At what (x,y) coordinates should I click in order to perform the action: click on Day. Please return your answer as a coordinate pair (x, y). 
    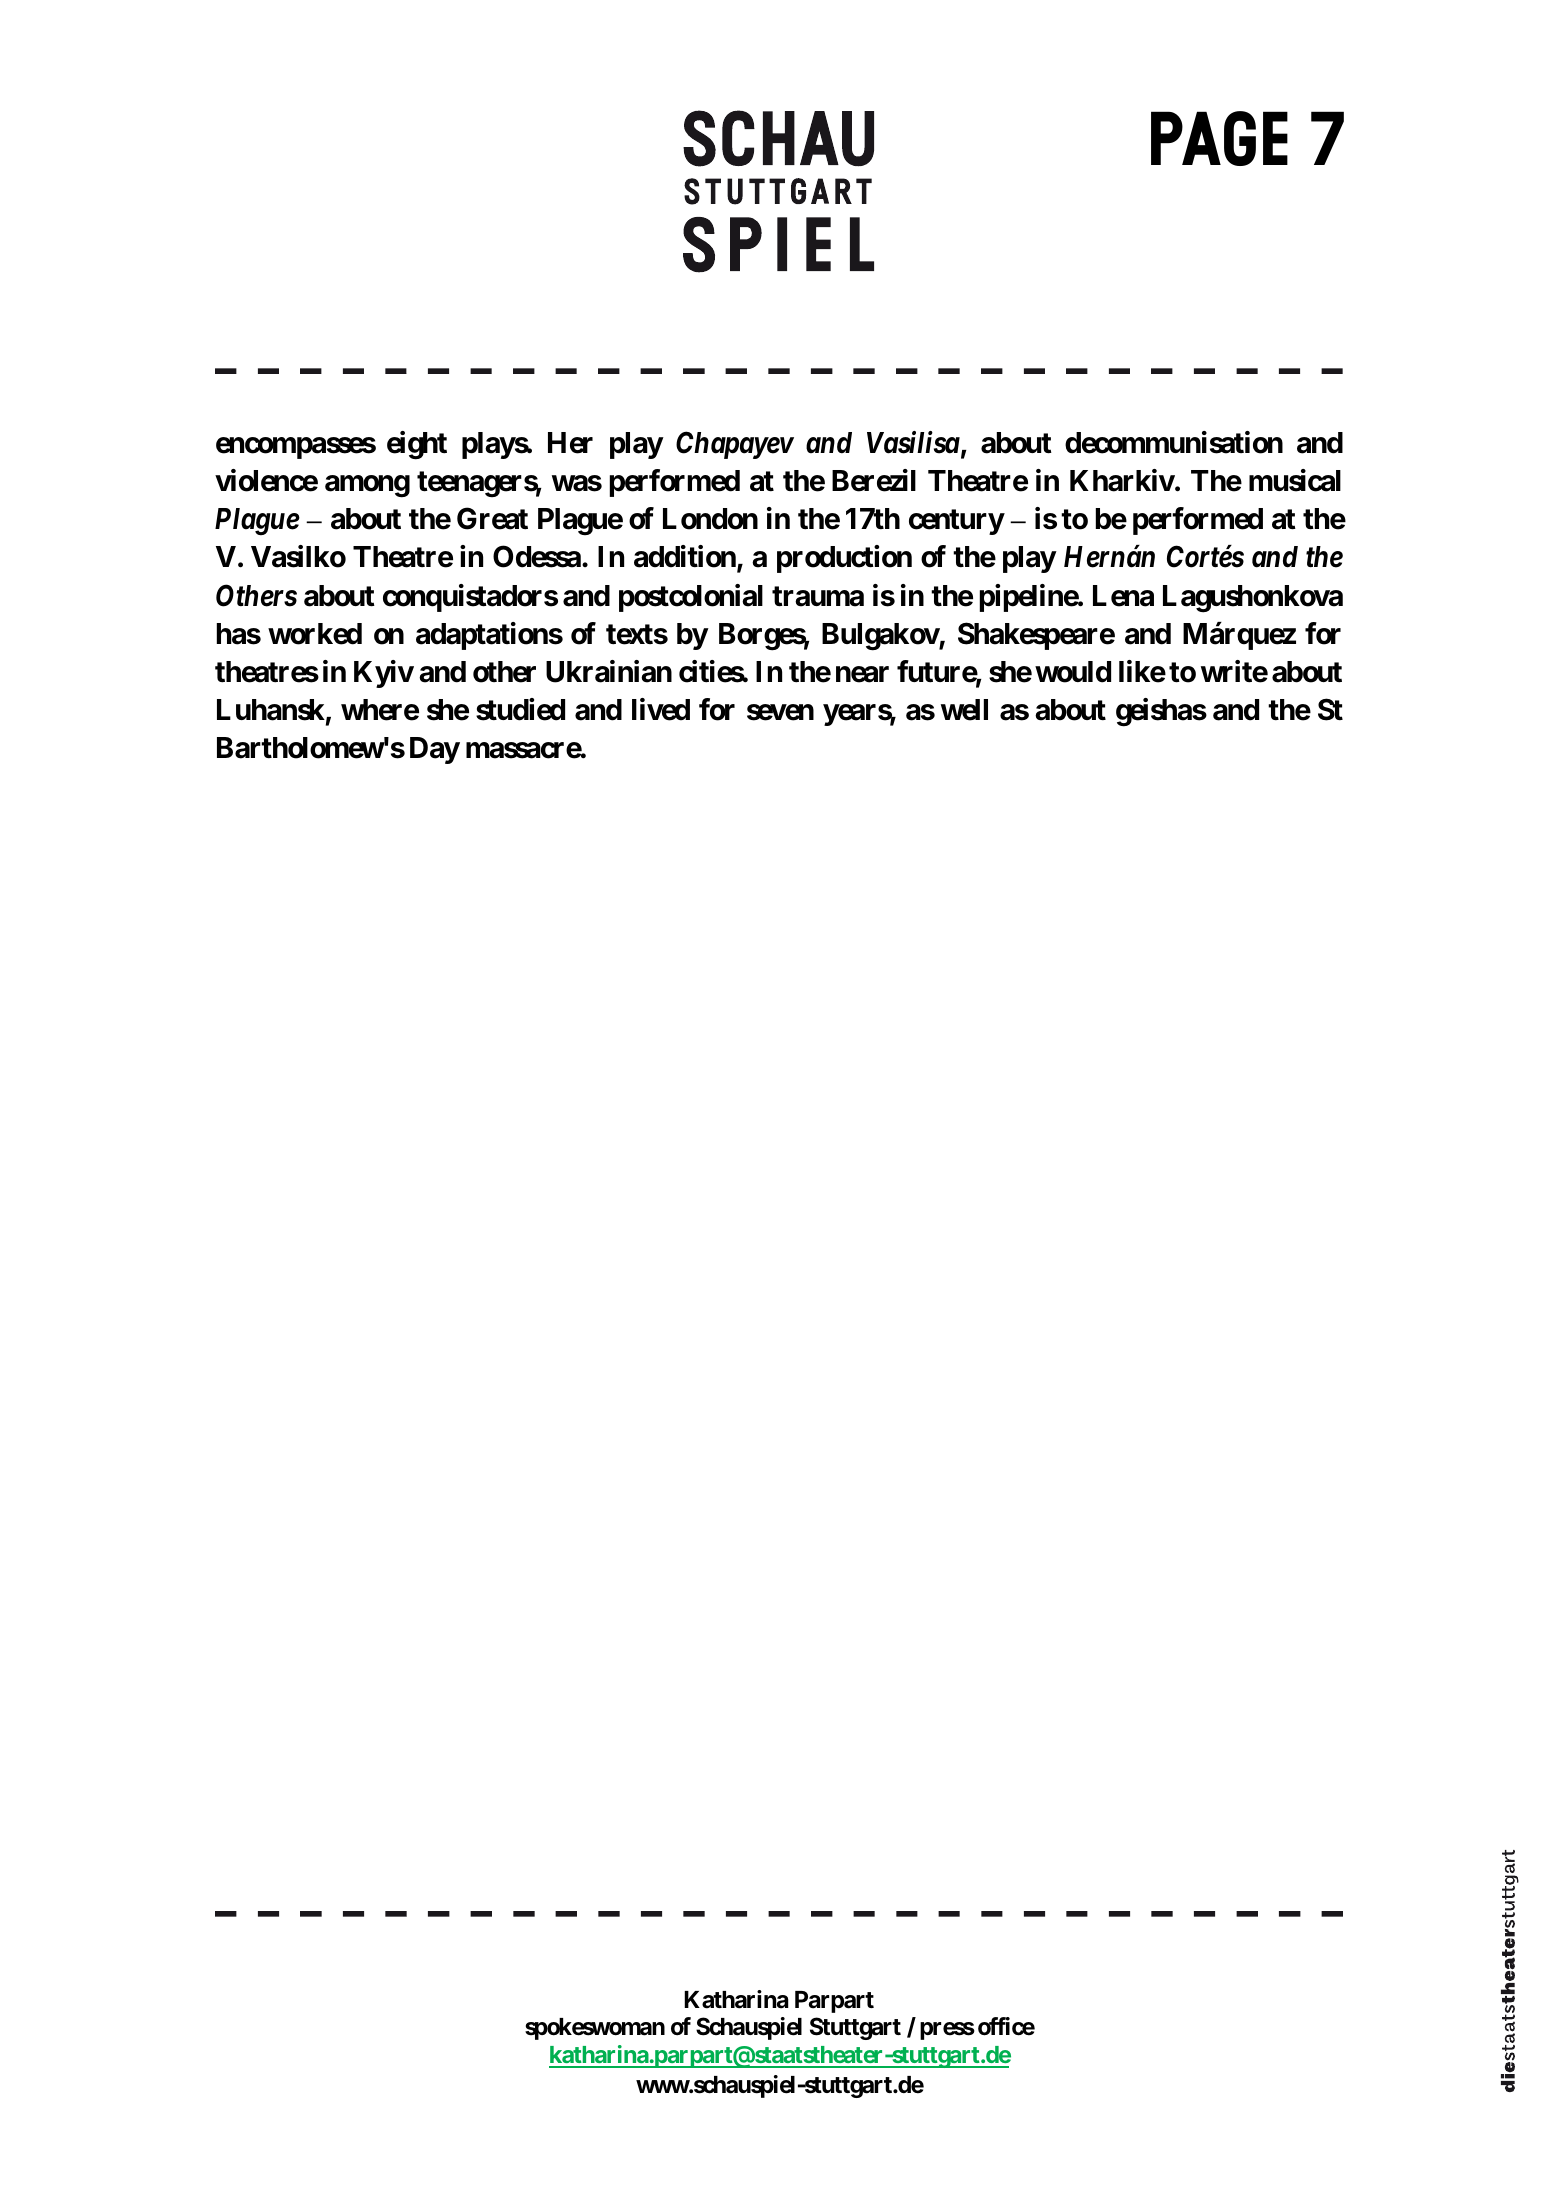
    Looking at the image, I should click on (435, 750).
